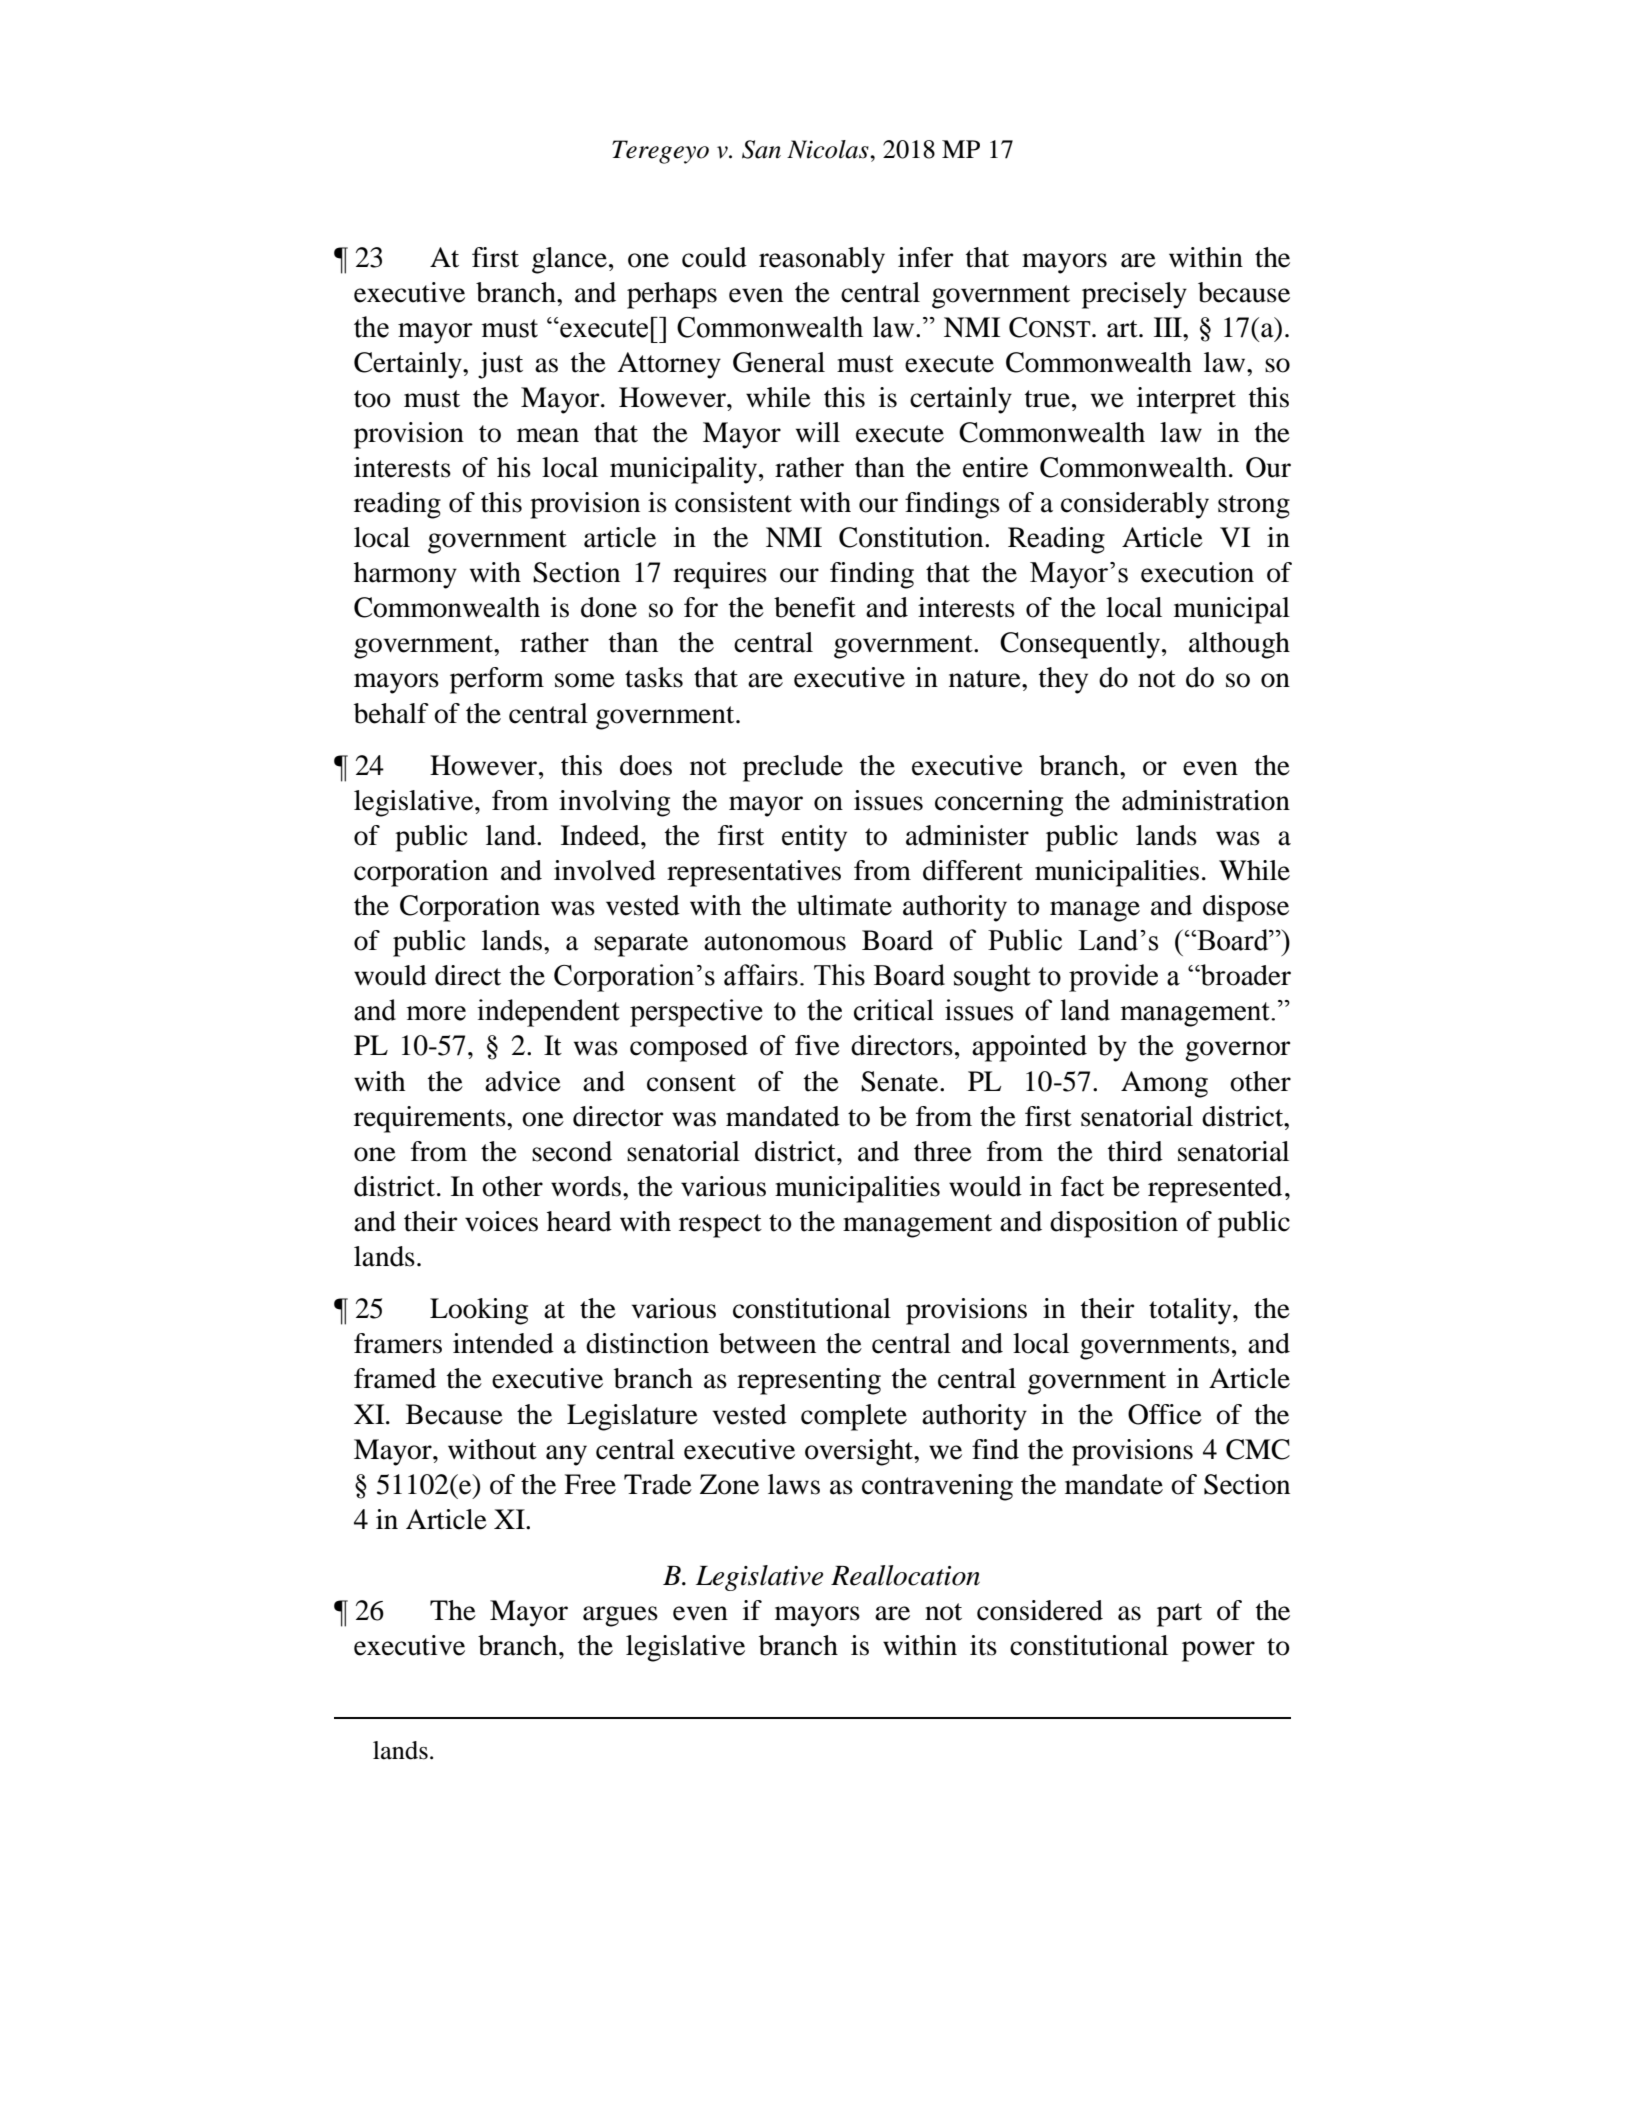 This screenshot has width=1625, height=2103. What do you see at coordinates (1134, 295) in the screenshot?
I see `precisely` at bounding box center [1134, 295].
